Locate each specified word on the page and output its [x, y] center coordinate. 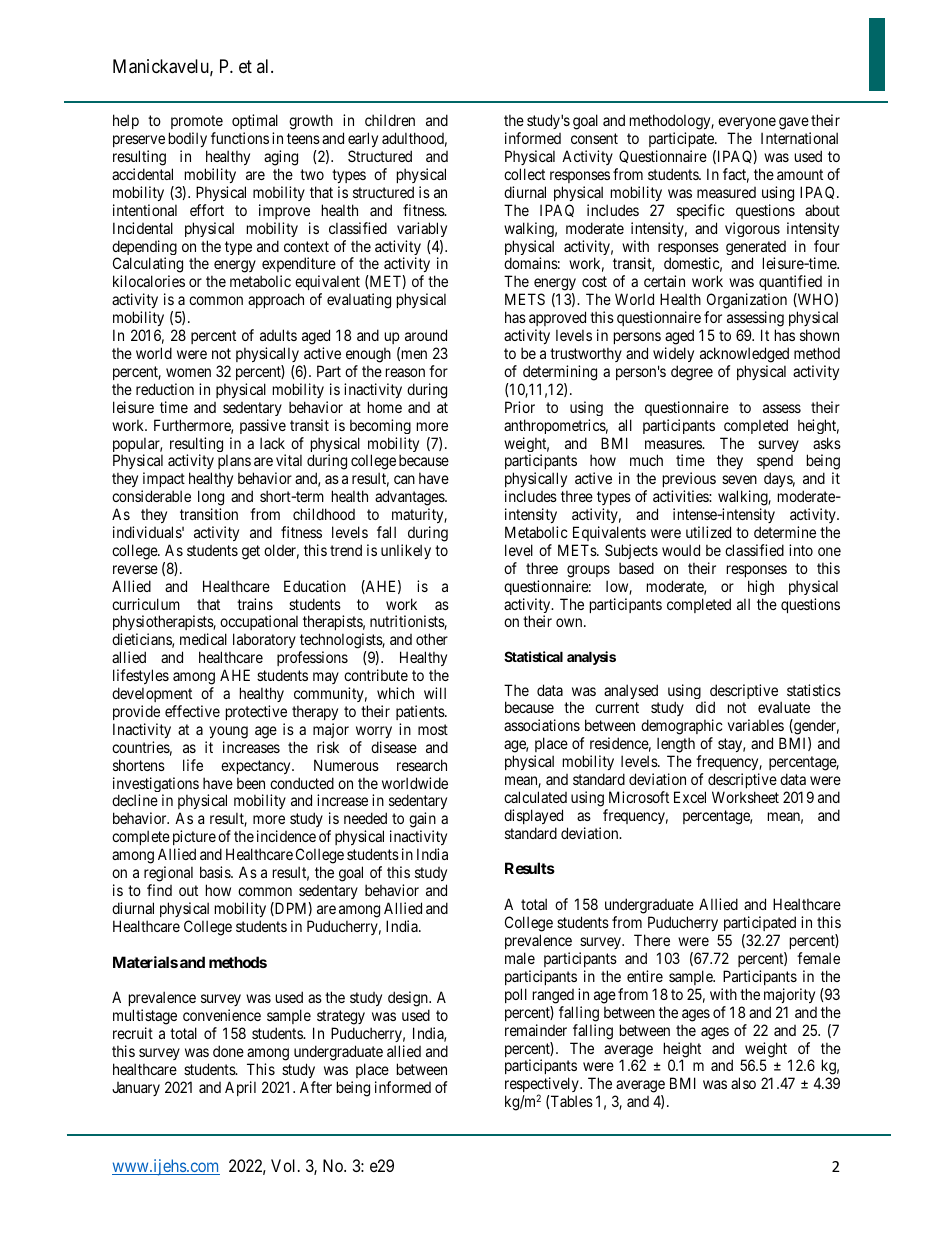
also [743, 1083]
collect [524, 174]
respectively [543, 1086]
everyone [747, 125]
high [761, 587]
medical [203, 639]
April [240, 1088]
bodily [188, 139]
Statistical [533, 656]
